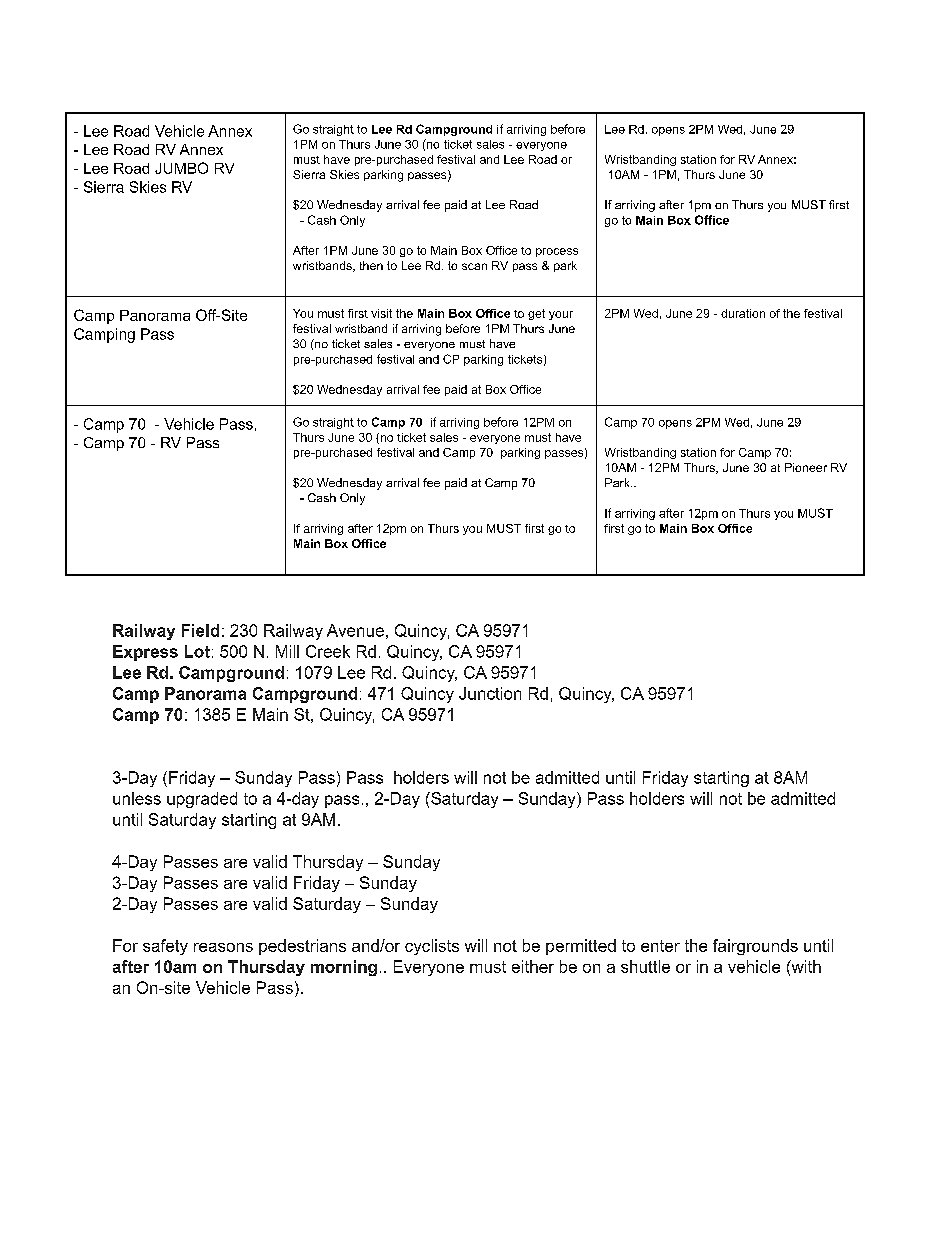 Image resolution: width=952 pixels, height=1233 pixels. I want to click on fairgrounds, so click(755, 947).
